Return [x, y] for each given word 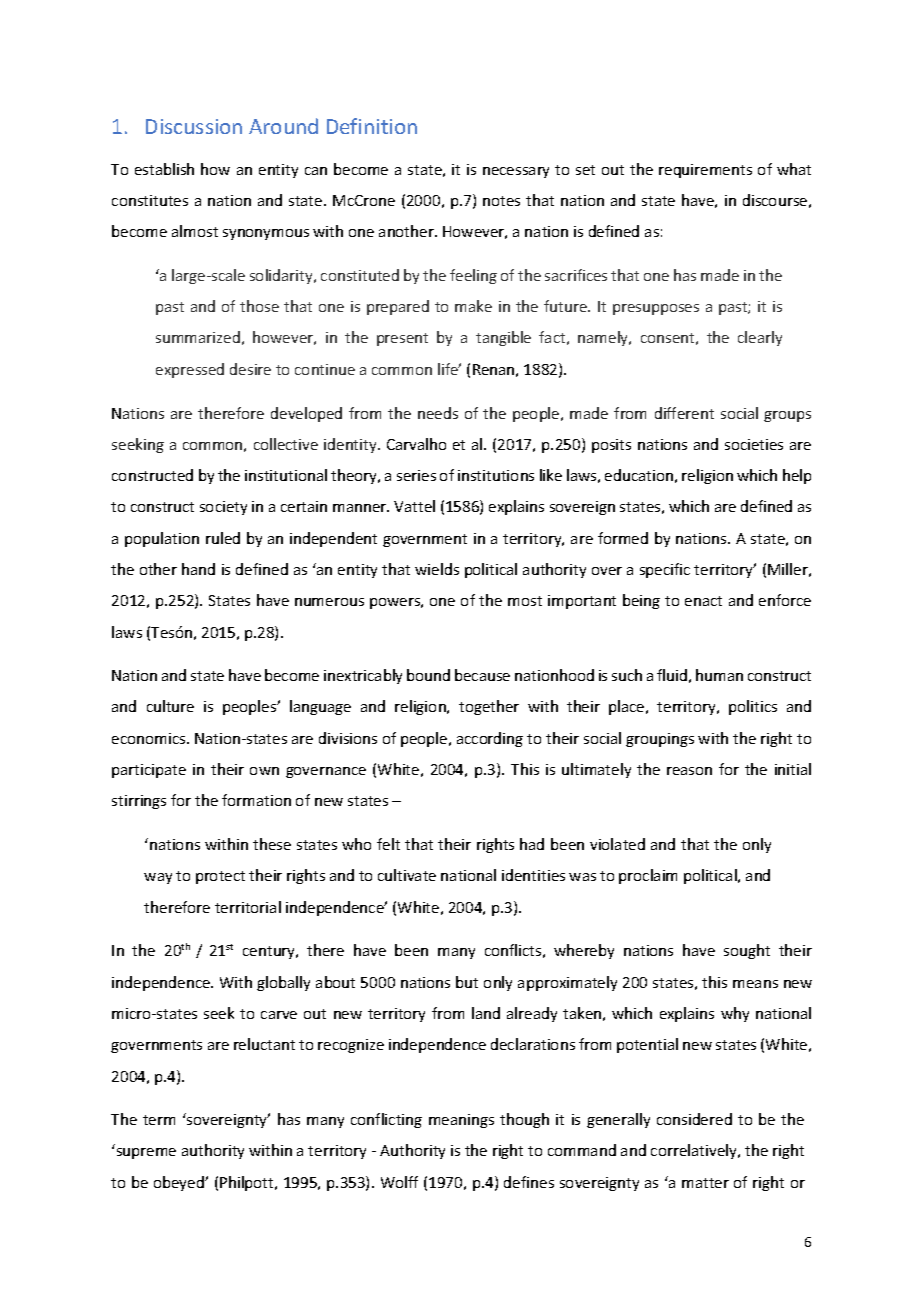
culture [170, 706]
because [482, 675]
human [719, 675]
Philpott [248, 1183]
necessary [516, 172]
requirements [705, 171]
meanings [461, 1121]
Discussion [194, 126]
